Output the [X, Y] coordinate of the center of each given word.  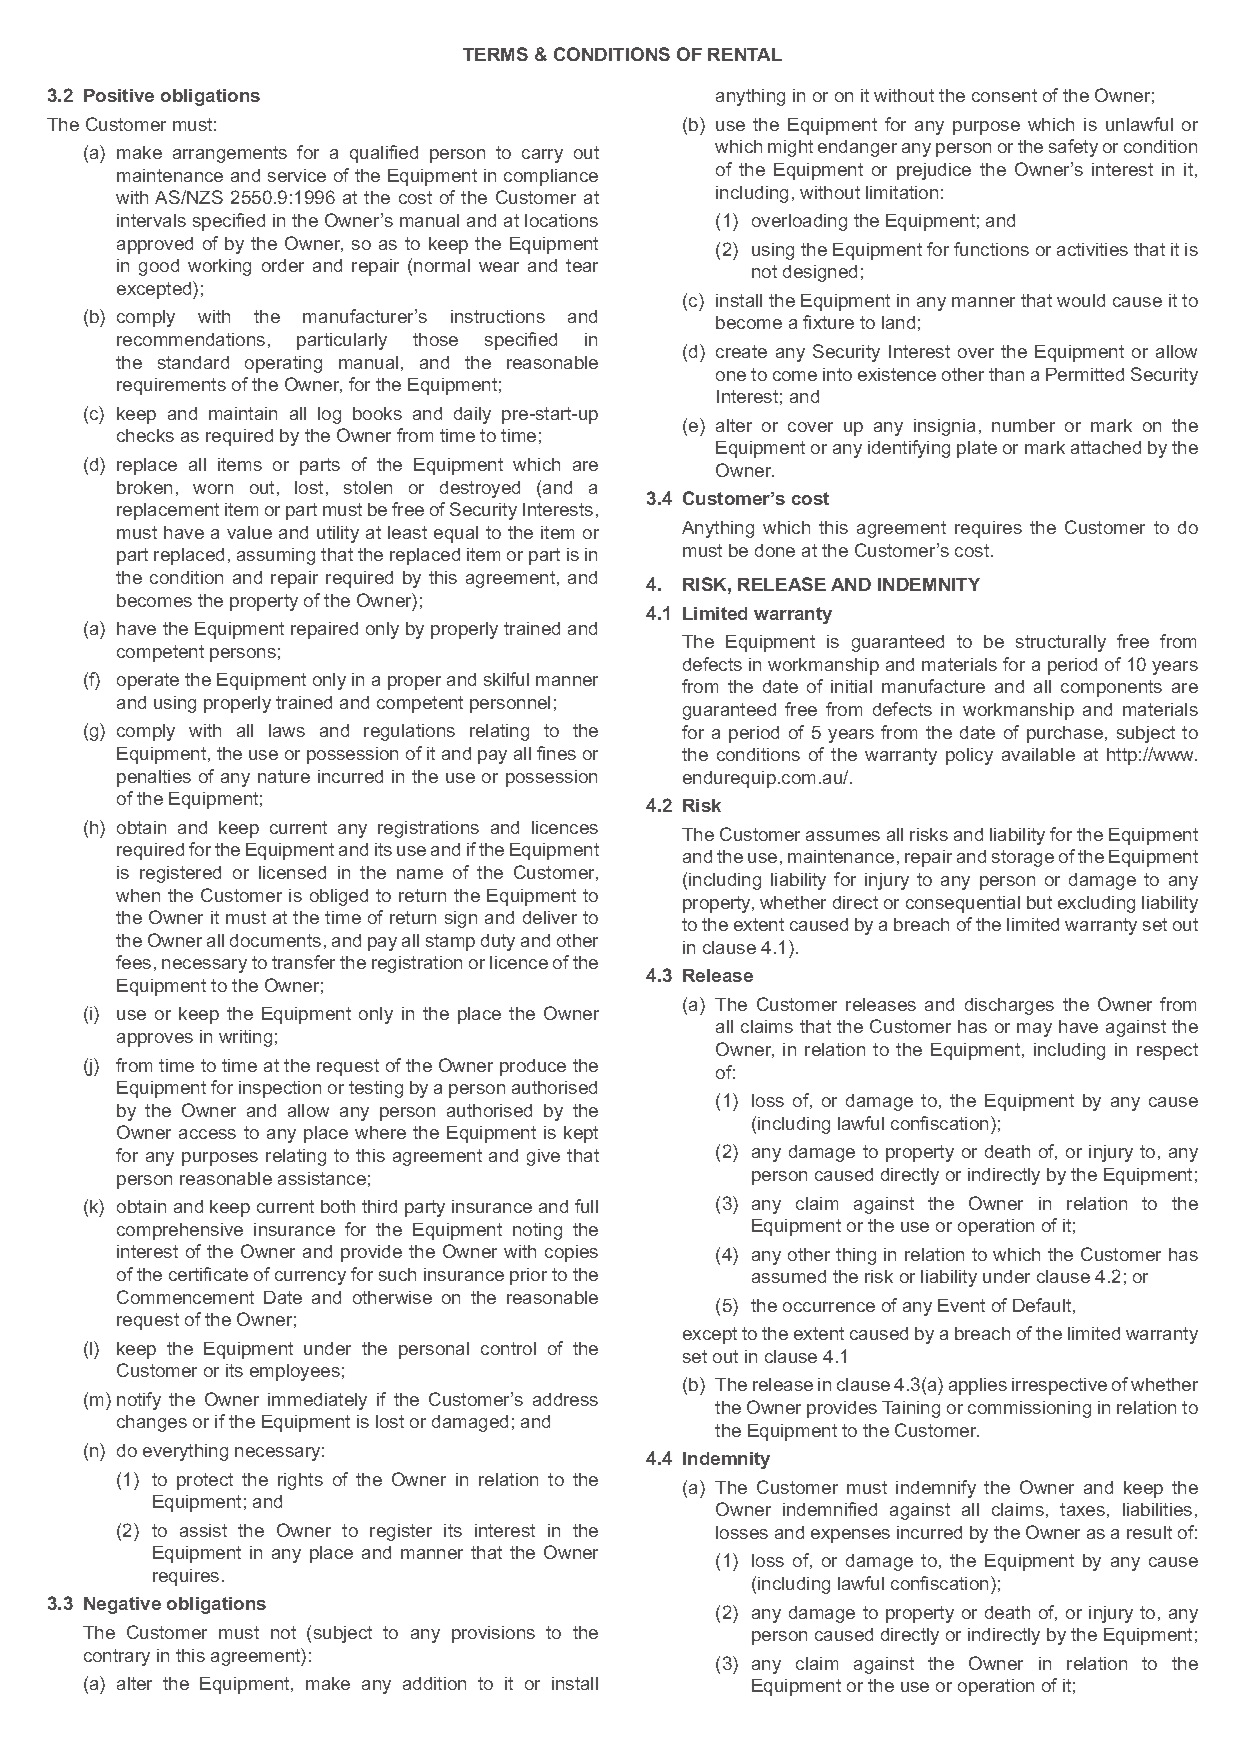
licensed [292, 872]
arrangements [230, 154]
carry [542, 156]
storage [1023, 858]
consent [1004, 95]
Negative [122, 1605]
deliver [550, 917]
